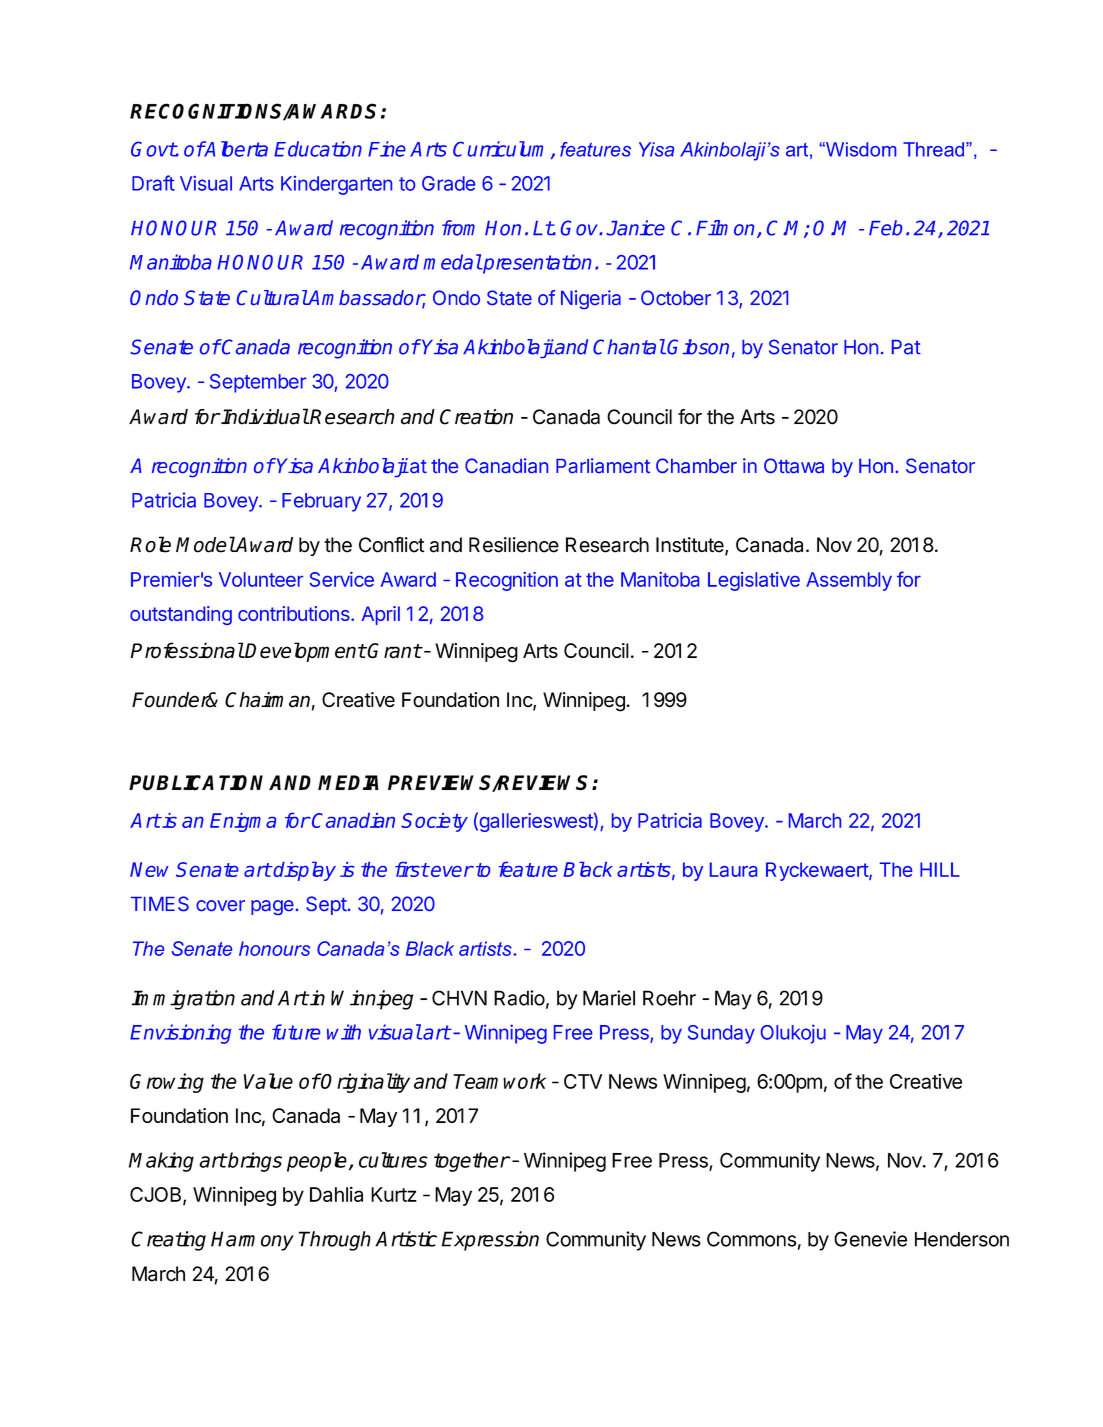  I want to click on Assembly, so click(849, 581).
